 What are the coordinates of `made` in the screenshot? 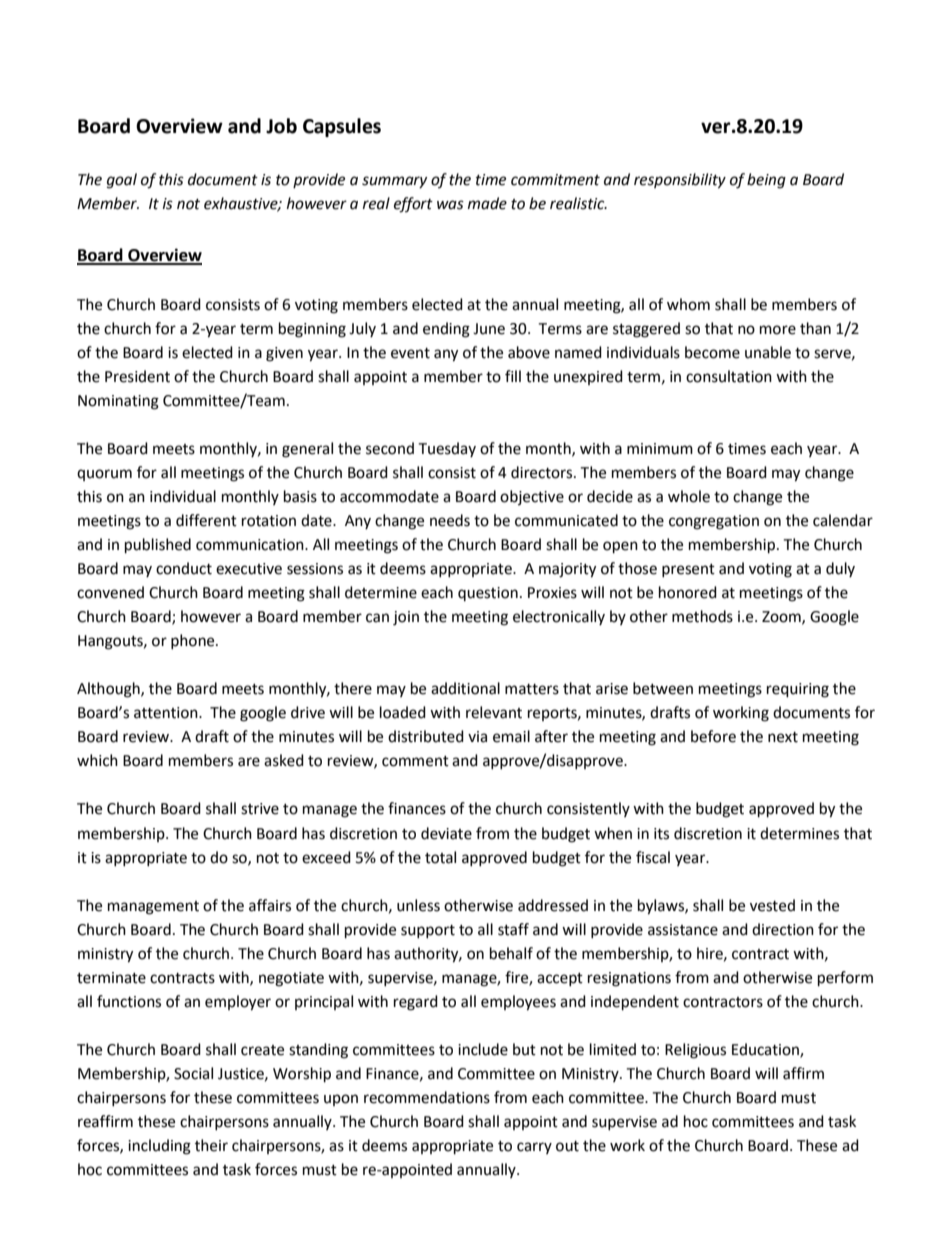 It's located at (487, 203).
